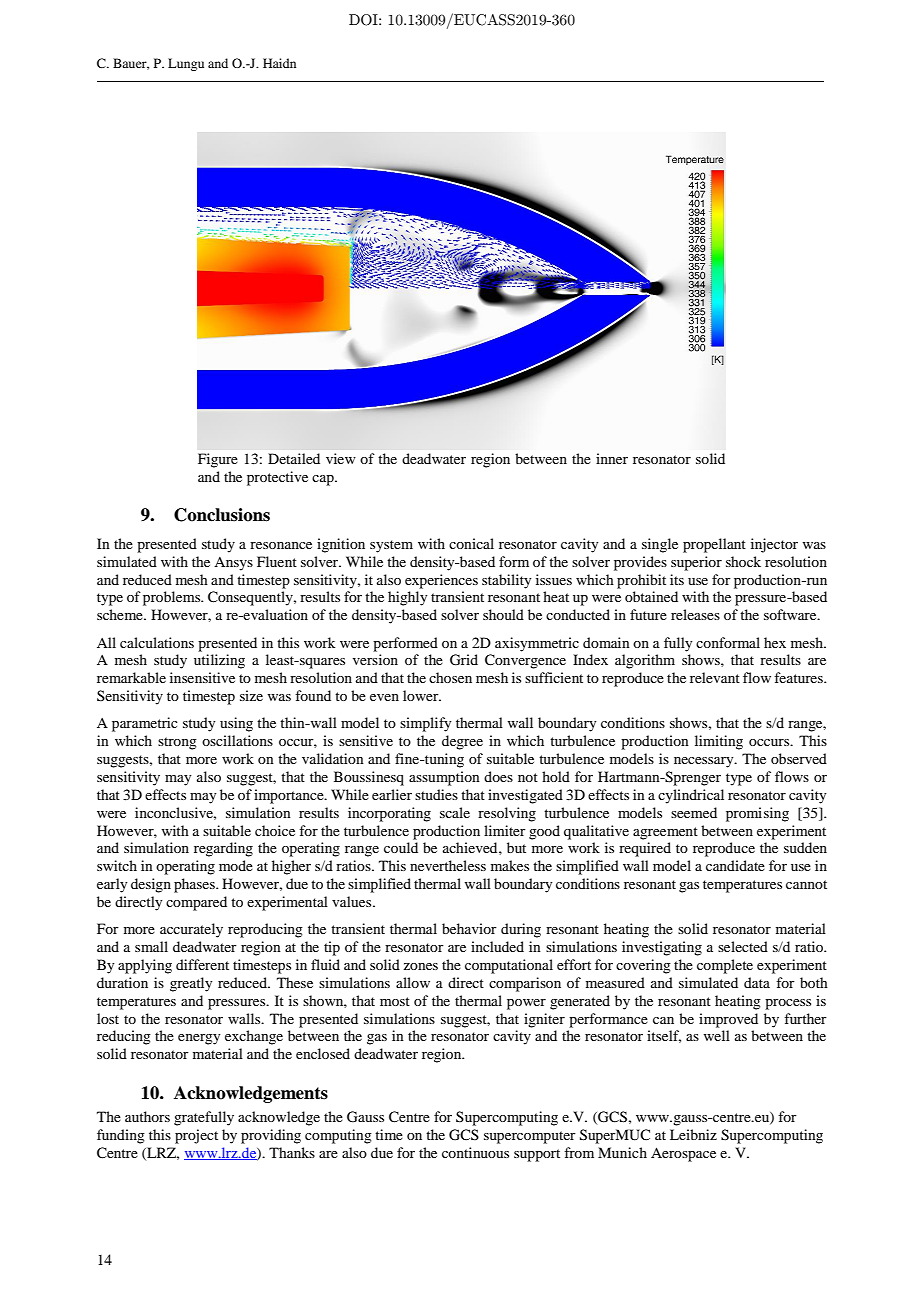 The width and height of the document is (924, 1308). What do you see at coordinates (196, 903) in the document?
I see `compared` at bounding box center [196, 903].
